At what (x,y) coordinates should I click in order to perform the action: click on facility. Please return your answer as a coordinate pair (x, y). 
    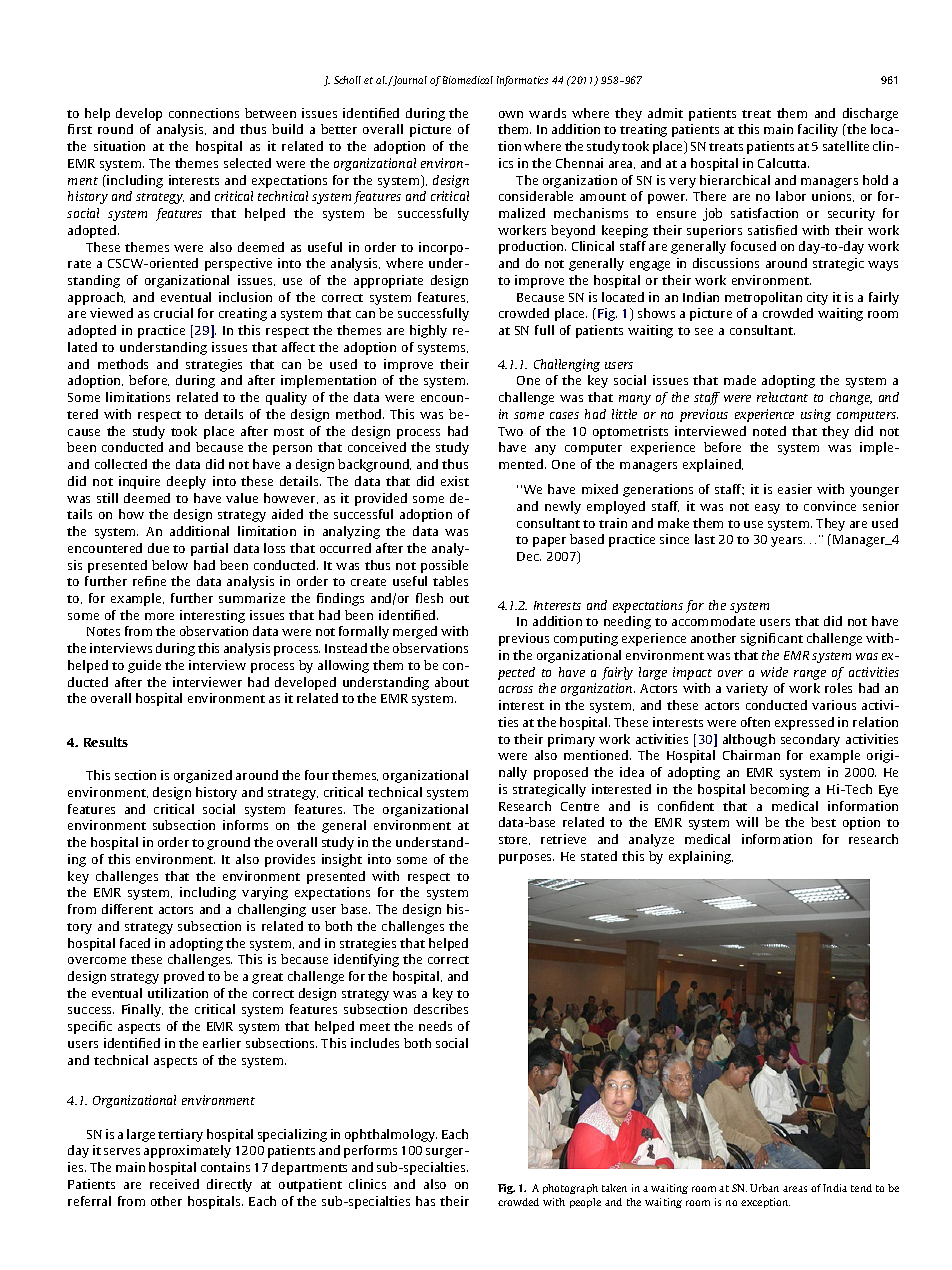
    Looking at the image, I should click on (818, 130).
